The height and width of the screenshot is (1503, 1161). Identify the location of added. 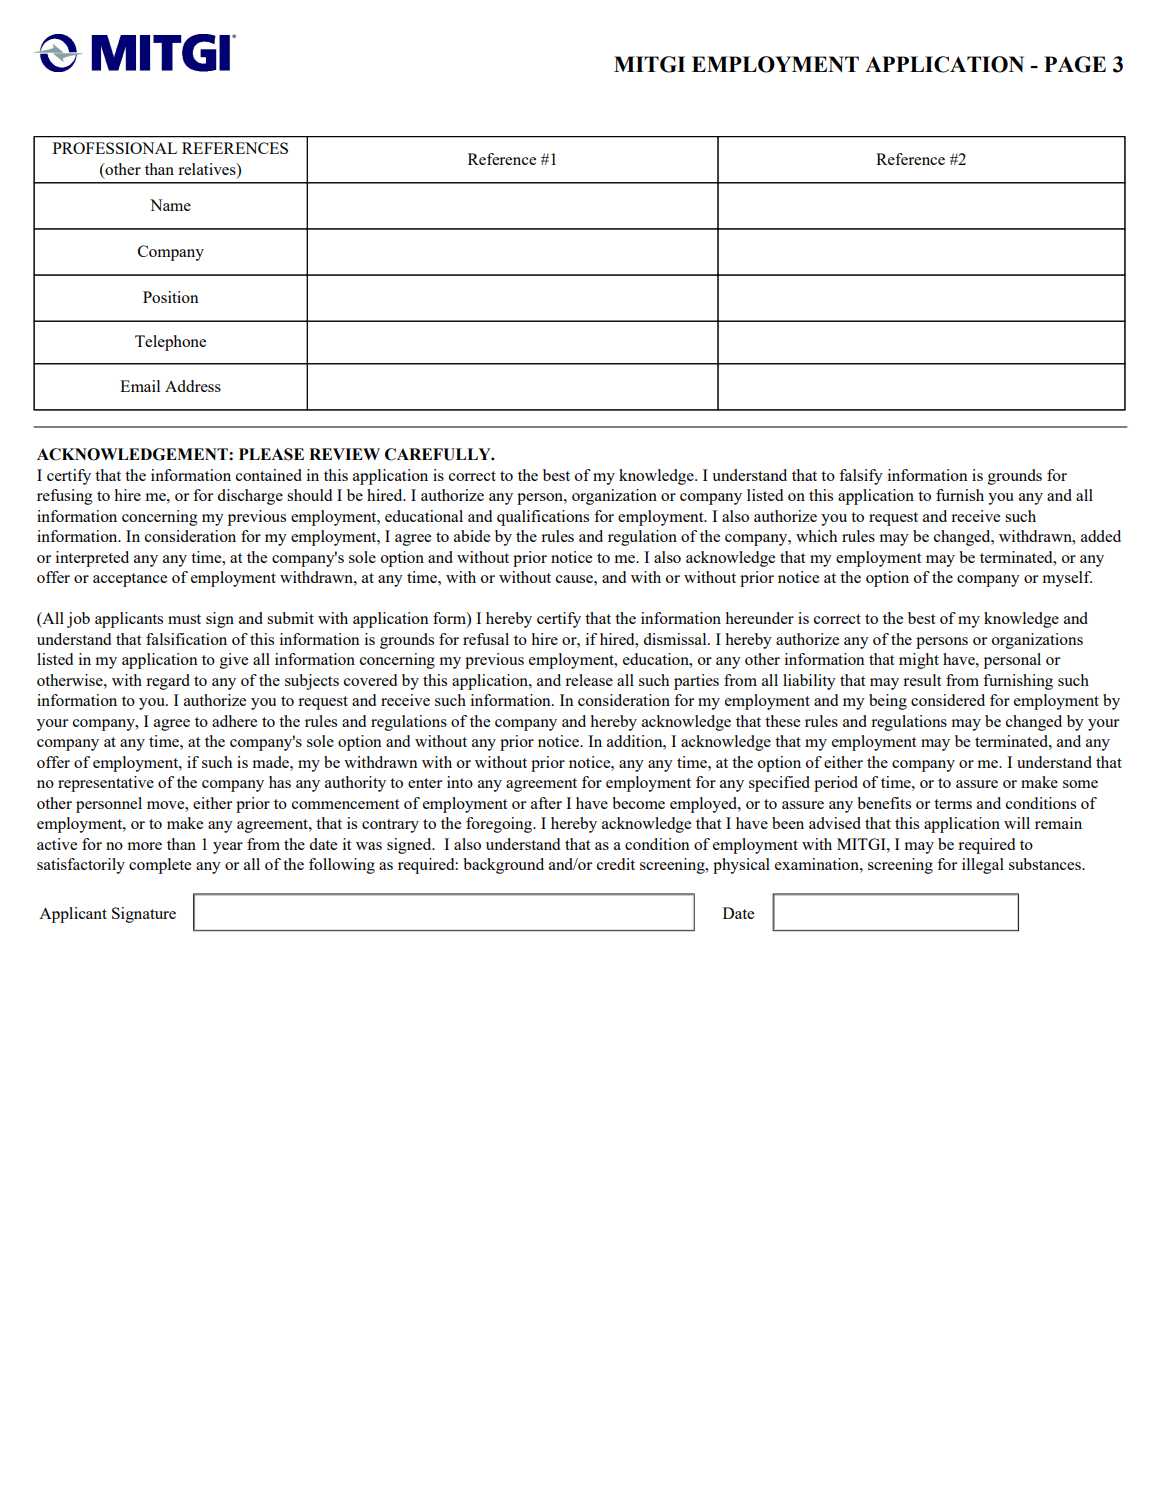
(1101, 536).
